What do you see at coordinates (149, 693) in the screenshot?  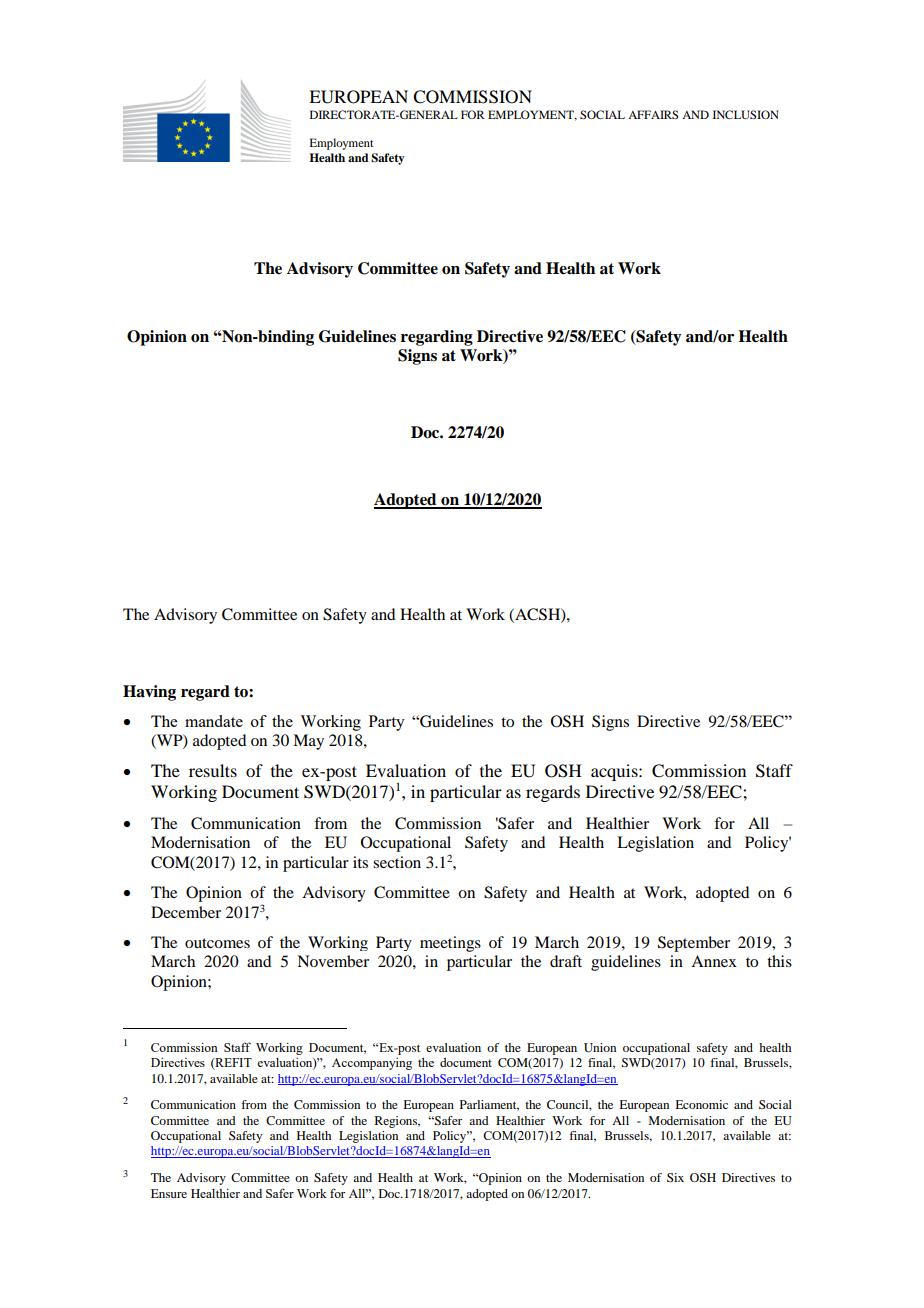 I see `Having` at bounding box center [149, 693].
